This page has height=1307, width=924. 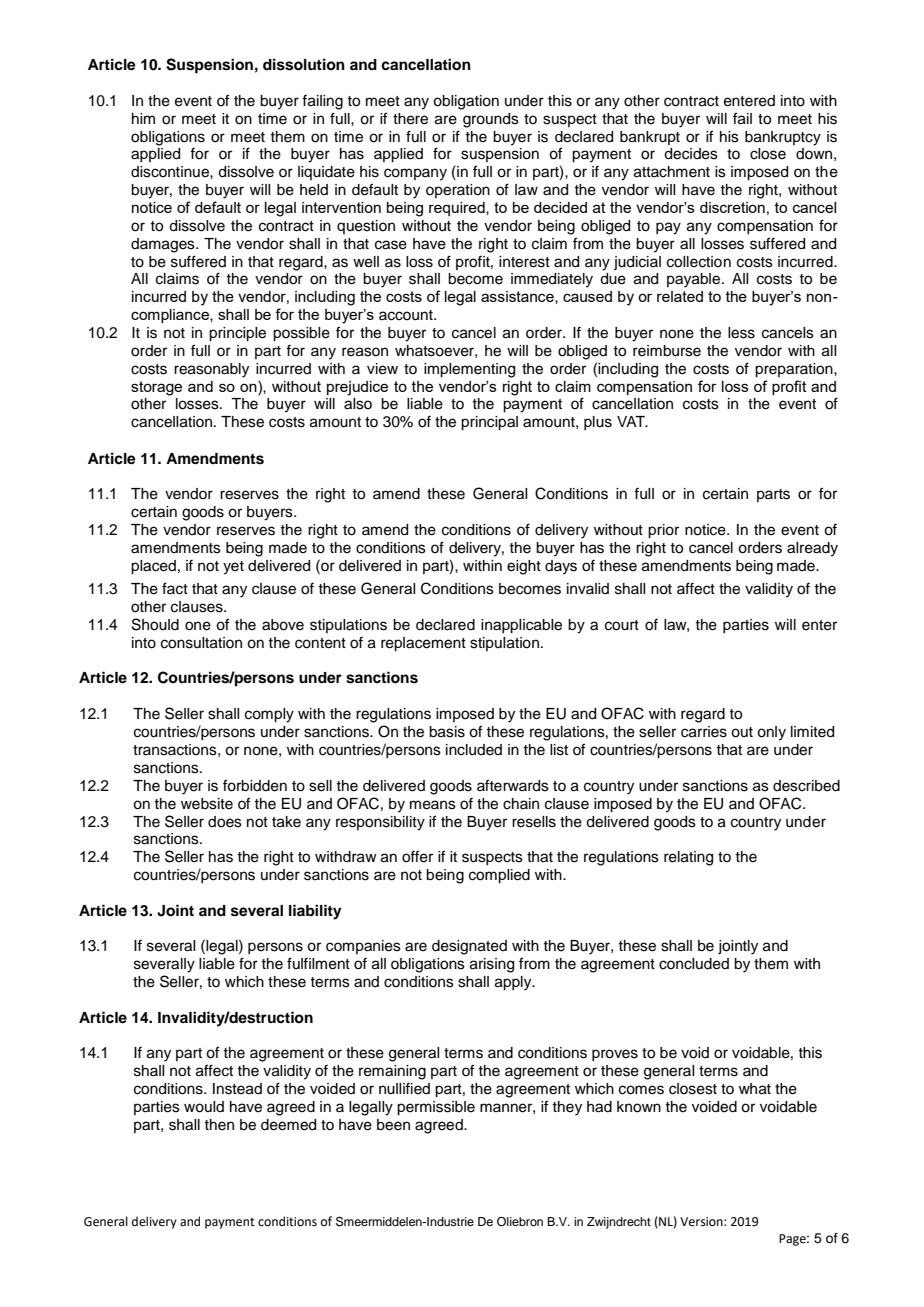 I want to click on grounds, so click(x=491, y=120).
